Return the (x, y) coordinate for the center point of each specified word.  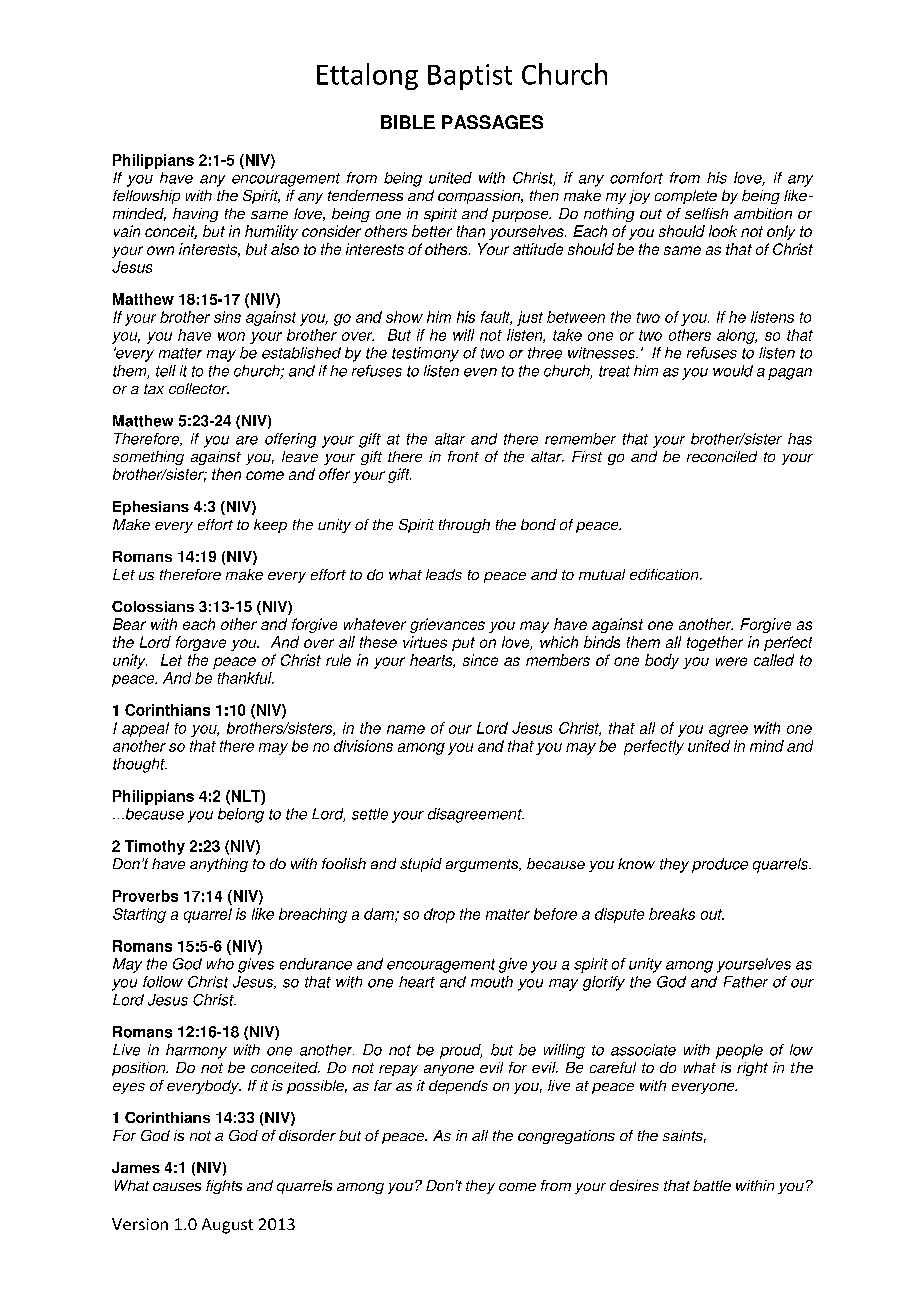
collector (199, 388)
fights (224, 1187)
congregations (566, 1137)
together (715, 643)
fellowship (146, 197)
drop (439, 915)
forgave (201, 643)
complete (686, 197)
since (480, 660)
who (220, 964)
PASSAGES (492, 122)
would (733, 371)
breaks (672, 914)
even (480, 372)
